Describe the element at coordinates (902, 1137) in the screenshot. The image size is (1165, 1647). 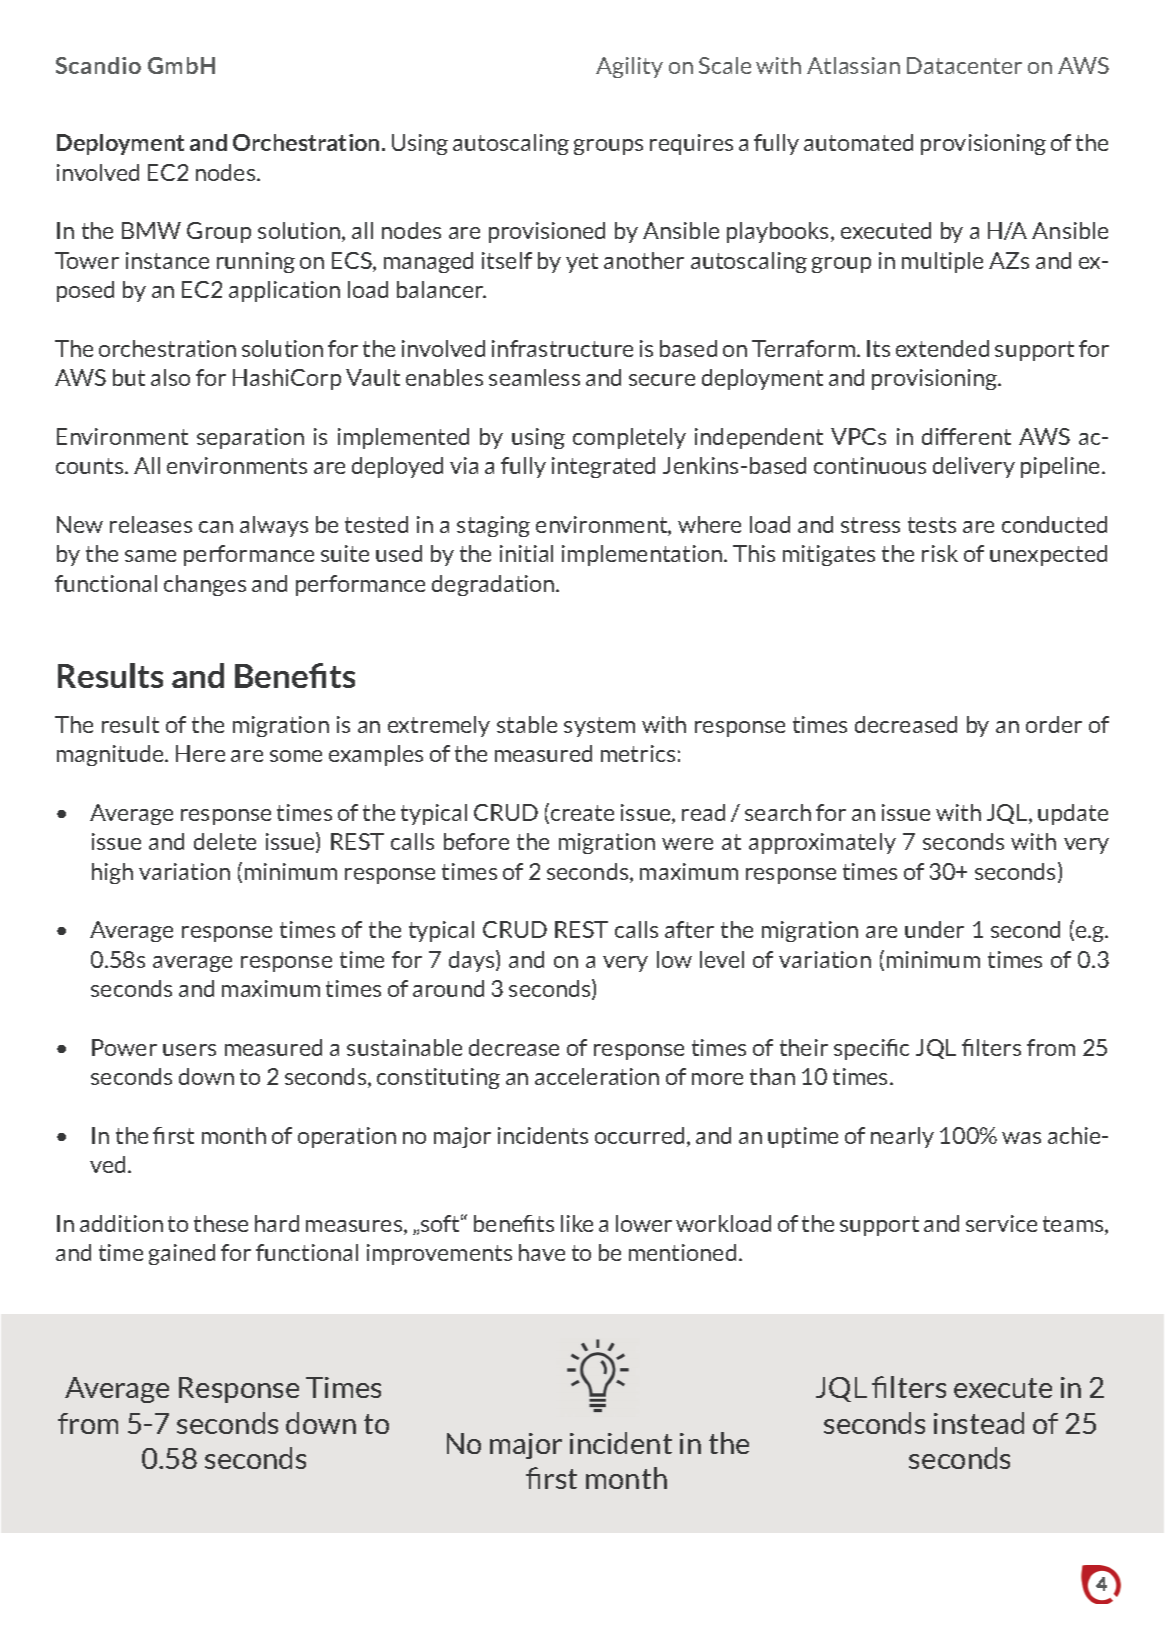
I see `nearly` at that location.
